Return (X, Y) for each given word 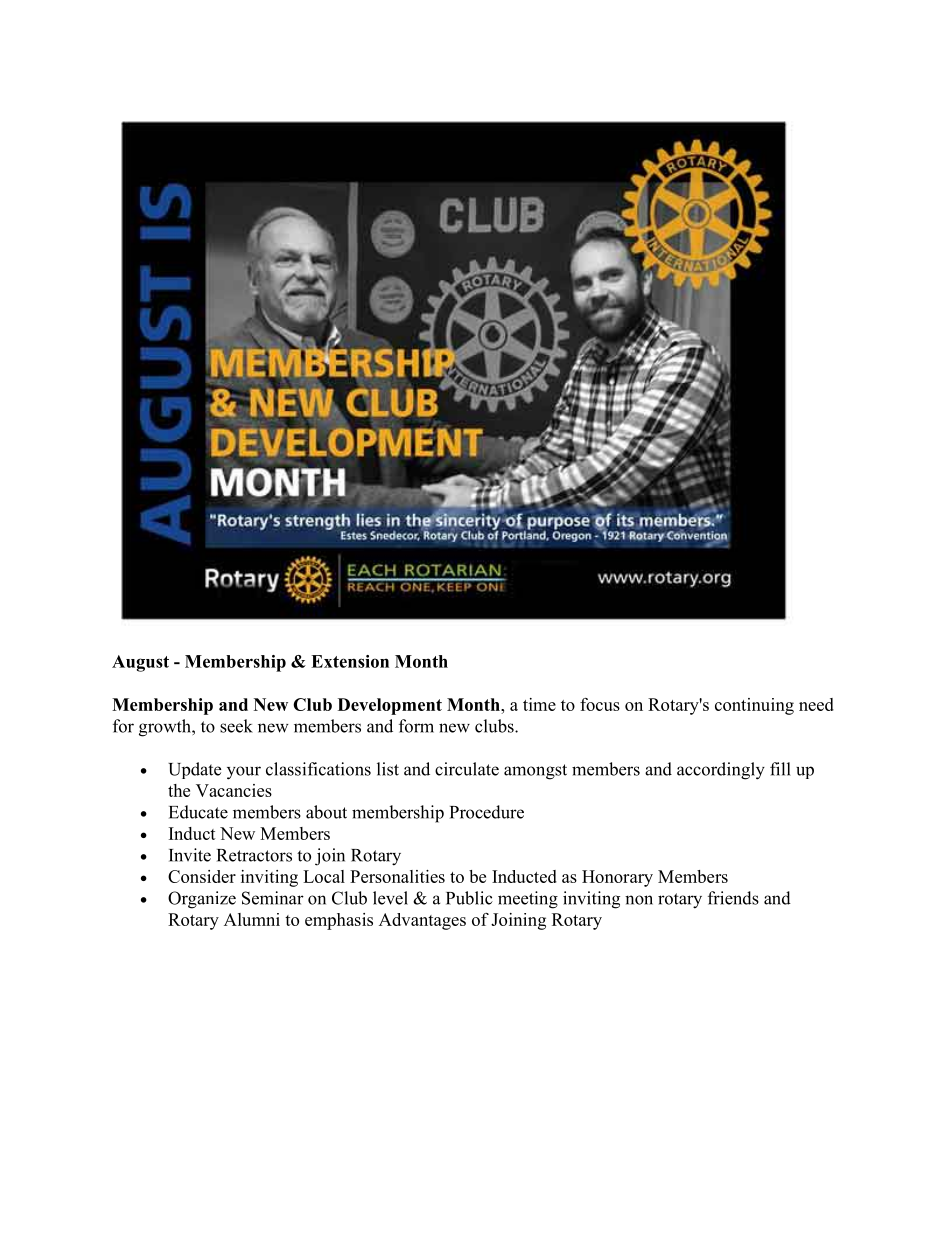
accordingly (721, 771)
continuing (754, 706)
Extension (350, 661)
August (140, 663)
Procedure (487, 812)
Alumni (252, 919)
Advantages (422, 921)
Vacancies (234, 790)
